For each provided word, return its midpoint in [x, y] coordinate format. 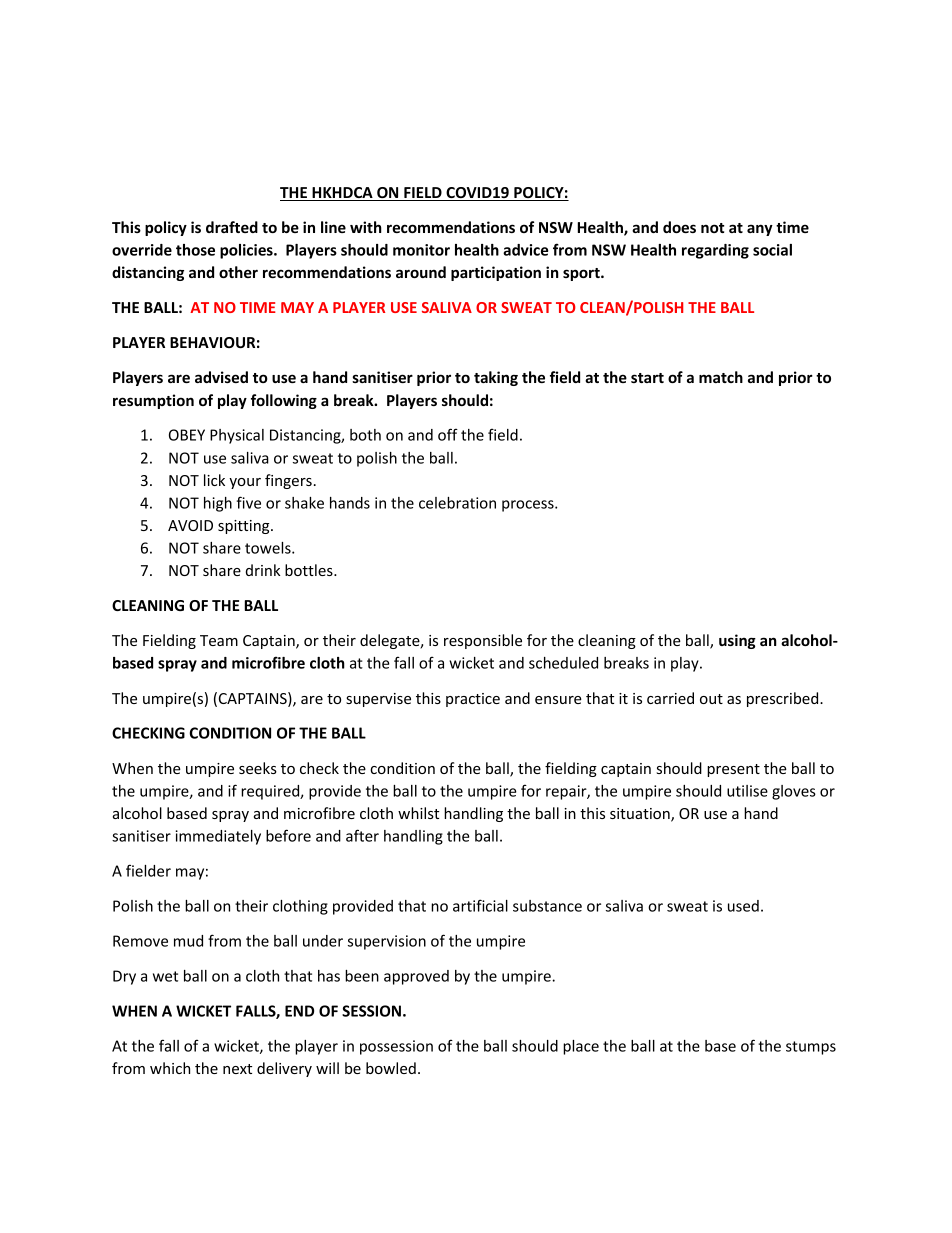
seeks [258, 768]
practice [473, 700]
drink [263, 570]
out [711, 699]
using [737, 641]
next [237, 1069]
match [721, 377]
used [743, 906]
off [448, 434]
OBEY [187, 435]
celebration [457, 503]
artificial [480, 905]
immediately [218, 837]
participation [496, 273]
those [195, 250]
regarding [715, 251]
